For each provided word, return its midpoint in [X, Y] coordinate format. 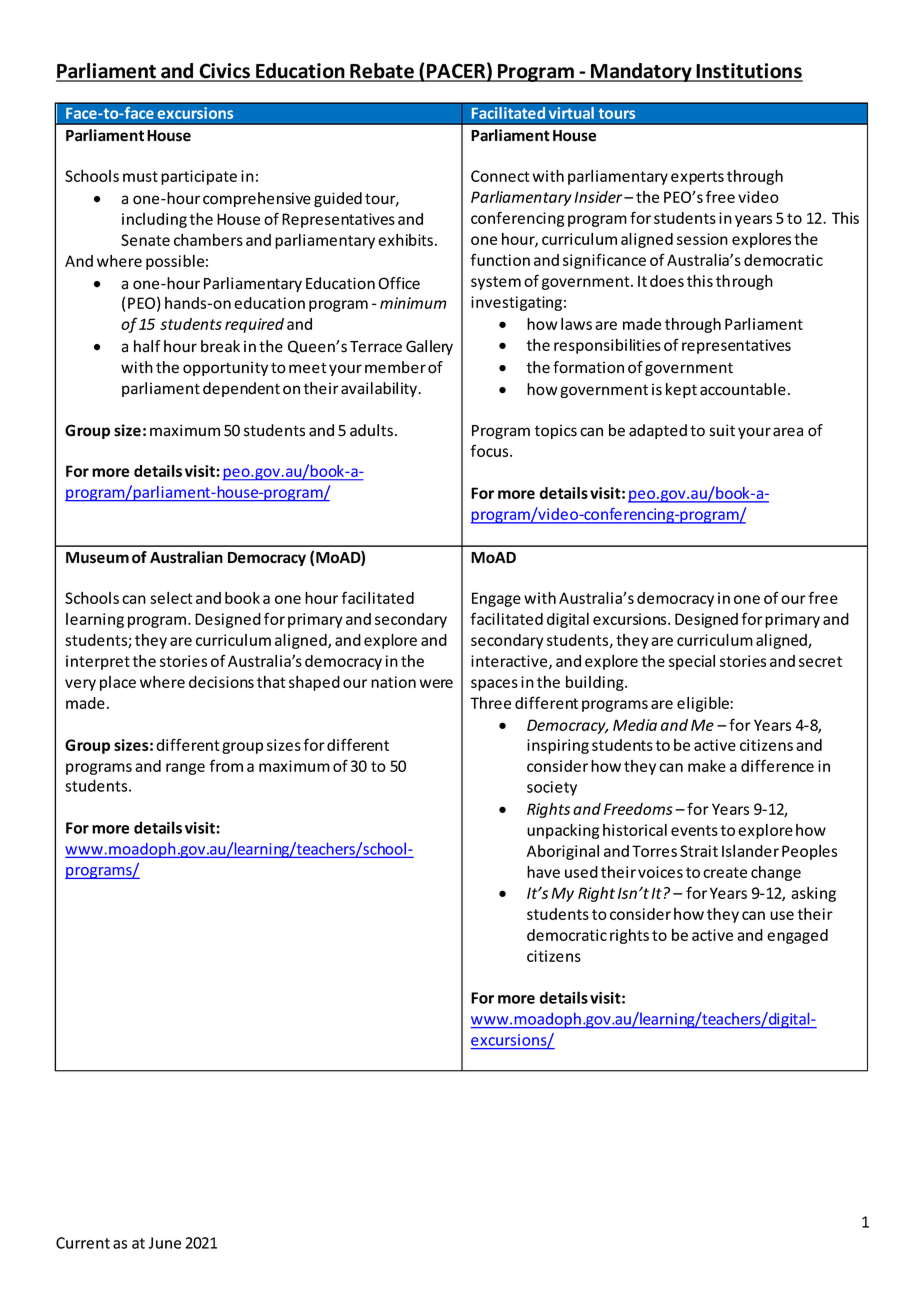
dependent [241, 389]
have [543, 872]
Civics [225, 72]
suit [722, 430]
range [185, 769]
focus [490, 450]
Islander [750, 851]
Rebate [382, 72]
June [164, 1243]
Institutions [749, 72]
